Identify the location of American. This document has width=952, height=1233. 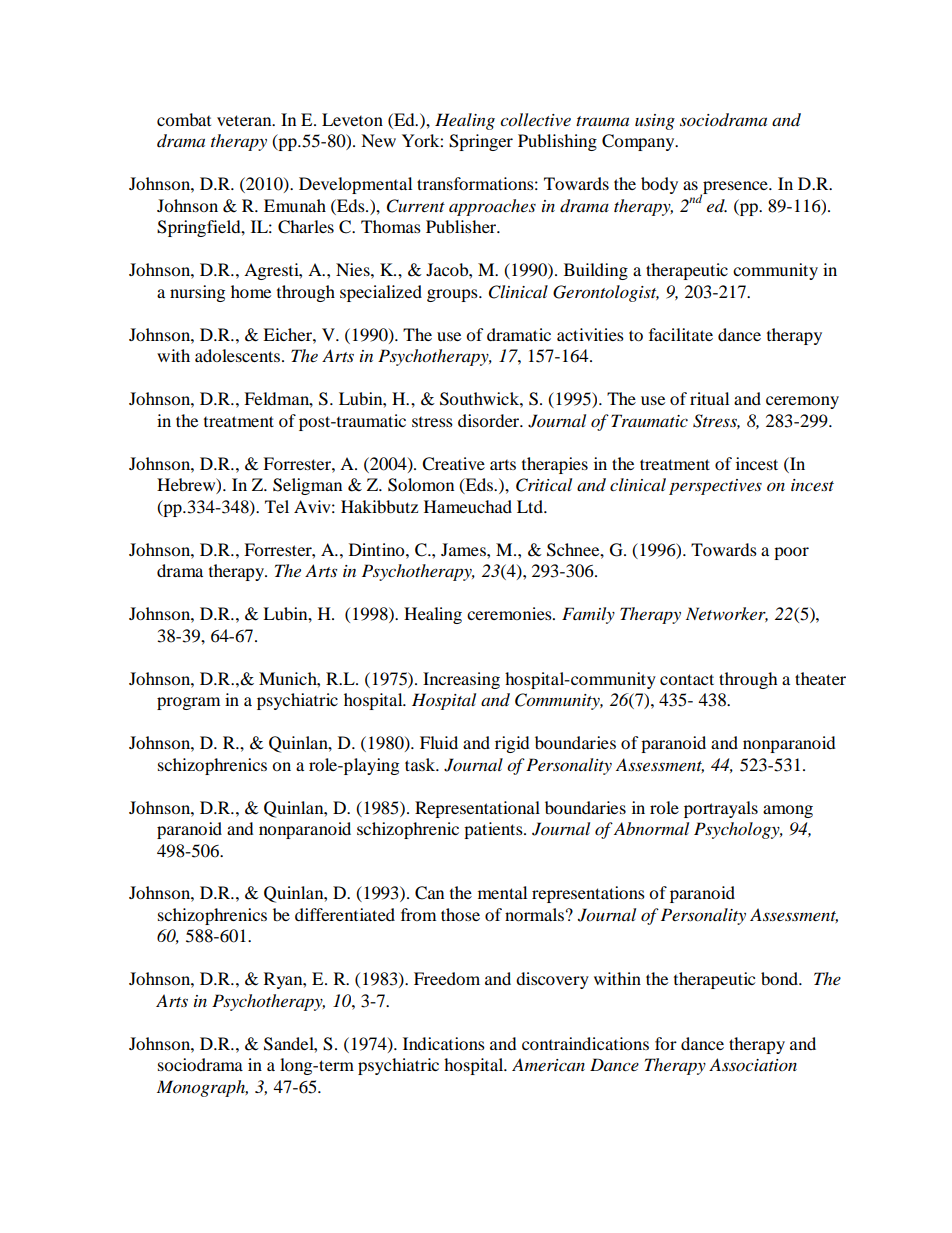
(548, 1064).
